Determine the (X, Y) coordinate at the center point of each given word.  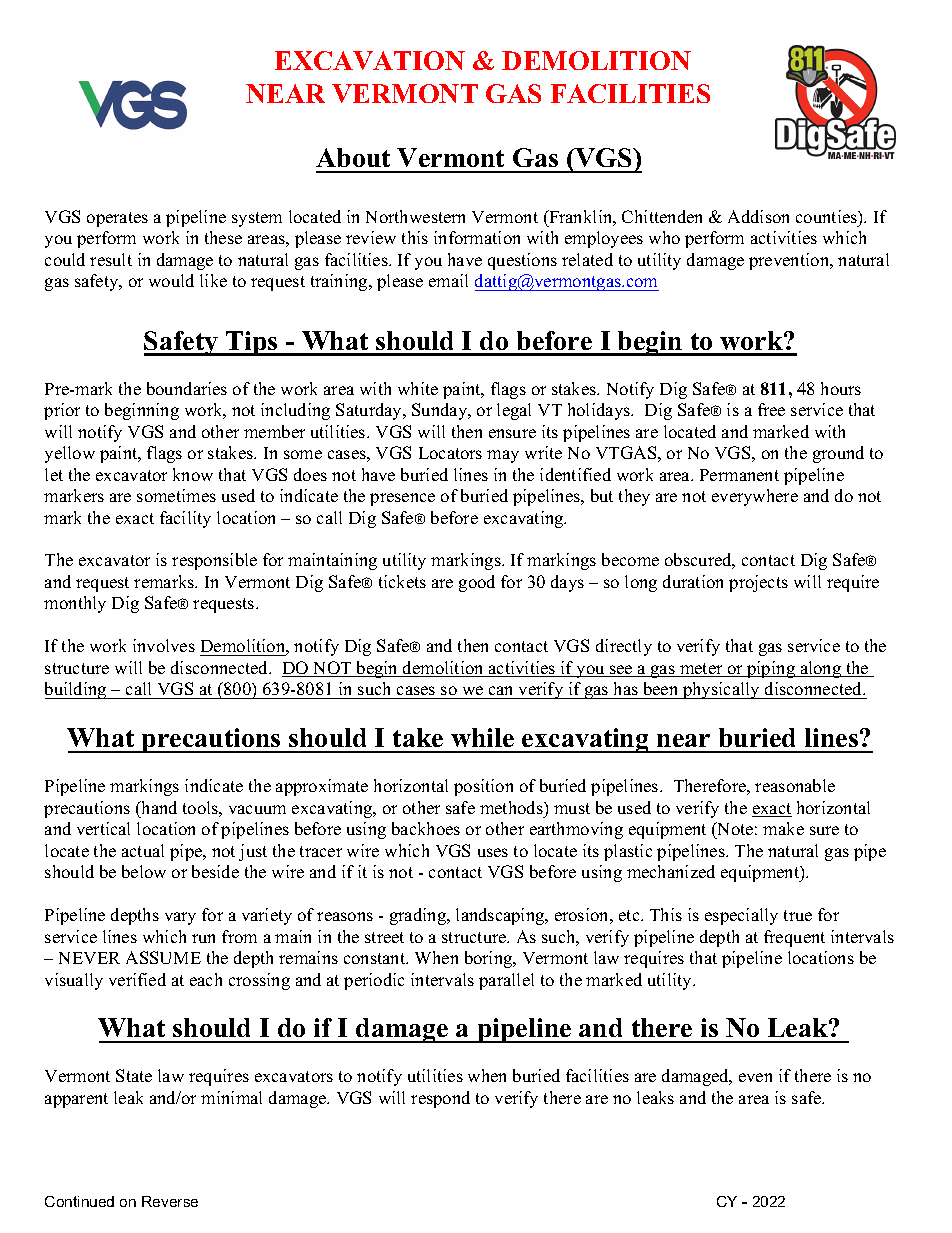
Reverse (170, 1201)
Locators (450, 453)
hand (158, 807)
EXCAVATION (370, 60)
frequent (794, 938)
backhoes (426, 828)
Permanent (739, 475)
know (193, 474)
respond (440, 1099)
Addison (758, 216)
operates (117, 219)
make (783, 828)
